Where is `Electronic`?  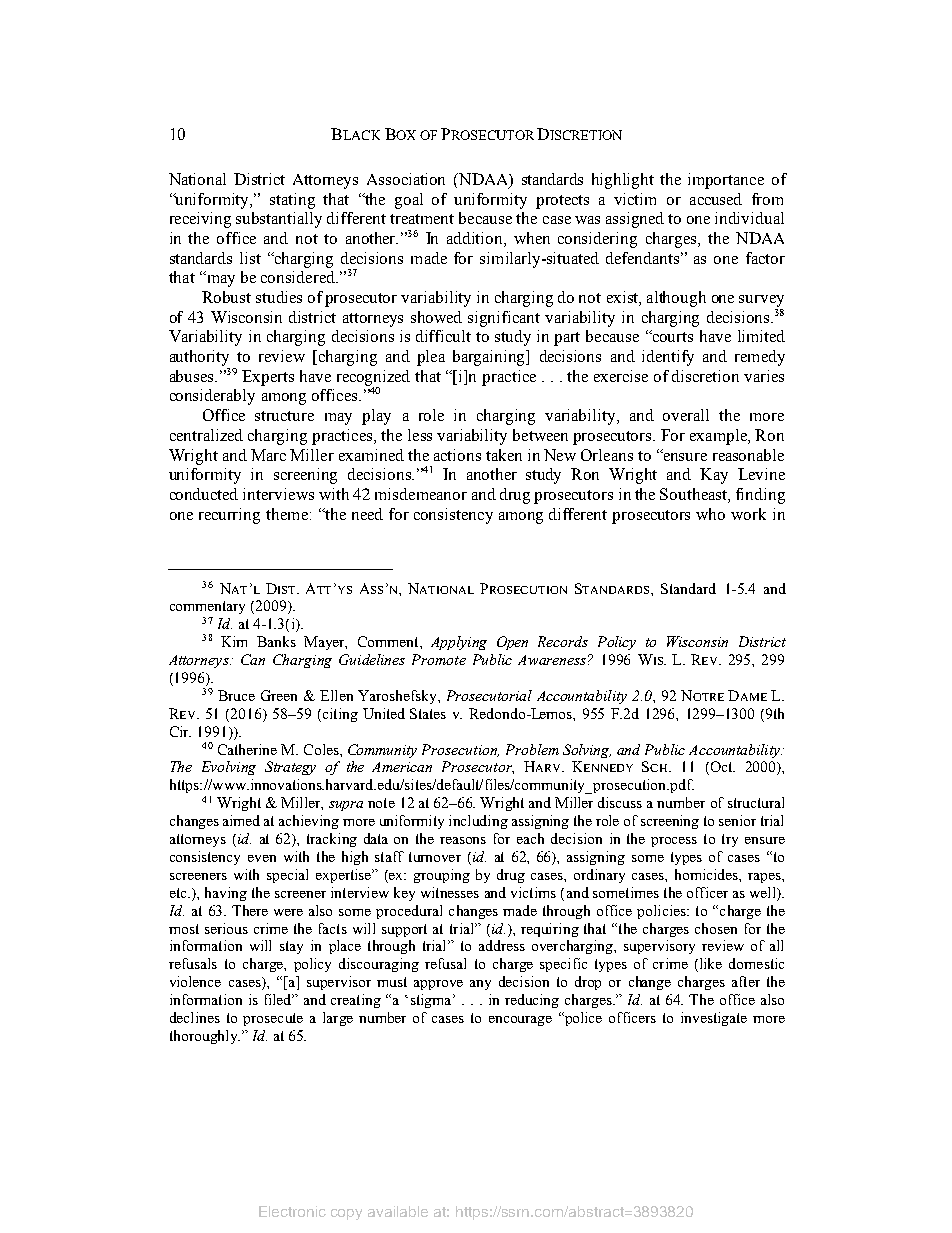 Electronic is located at coordinates (292, 1211).
